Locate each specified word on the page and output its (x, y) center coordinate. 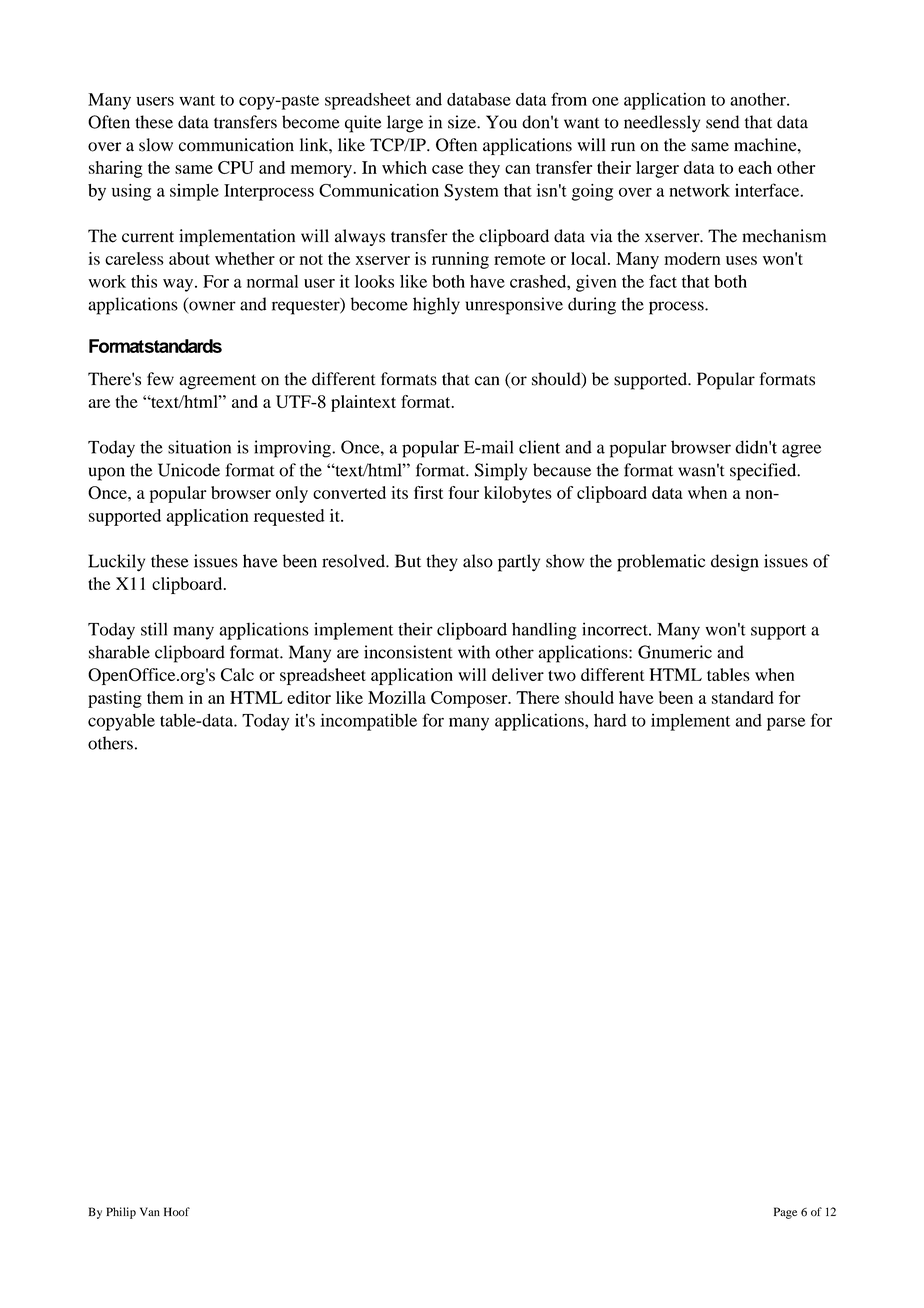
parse (786, 724)
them (165, 697)
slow (156, 145)
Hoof (177, 1212)
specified (764, 472)
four (463, 492)
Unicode (189, 470)
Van (150, 1211)
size (463, 122)
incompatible (368, 722)
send (723, 122)
